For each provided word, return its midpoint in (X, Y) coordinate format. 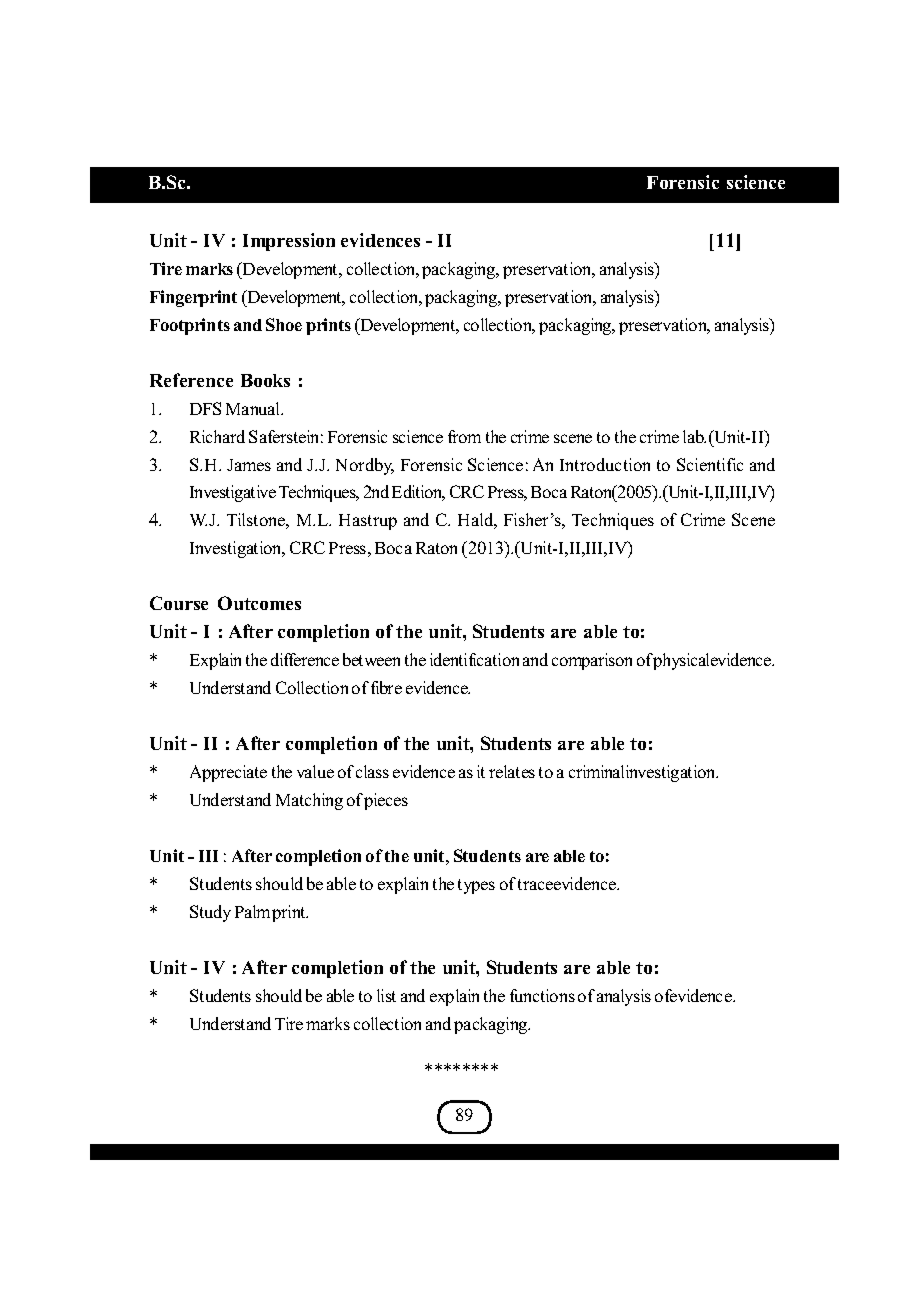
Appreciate (228, 773)
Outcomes (259, 603)
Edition (418, 493)
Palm (252, 911)
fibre (386, 687)
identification (474, 659)
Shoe (284, 324)
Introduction (605, 464)
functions (542, 995)
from (464, 436)
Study (210, 913)
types (476, 886)
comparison (592, 661)
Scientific (710, 464)
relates (512, 771)
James (249, 465)
